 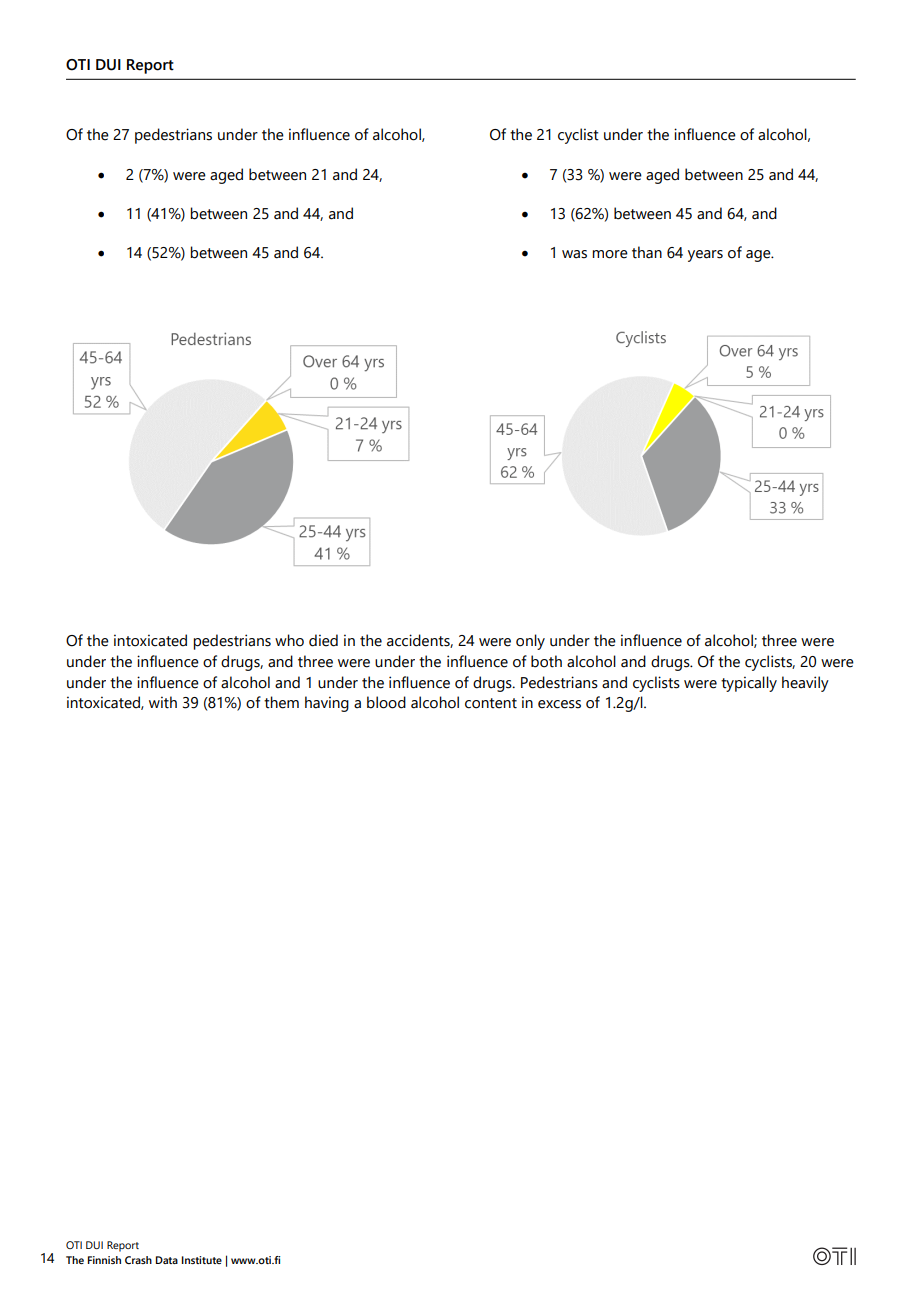 What do you see at coordinates (610, 254) in the page?
I see `more` at bounding box center [610, 254].
